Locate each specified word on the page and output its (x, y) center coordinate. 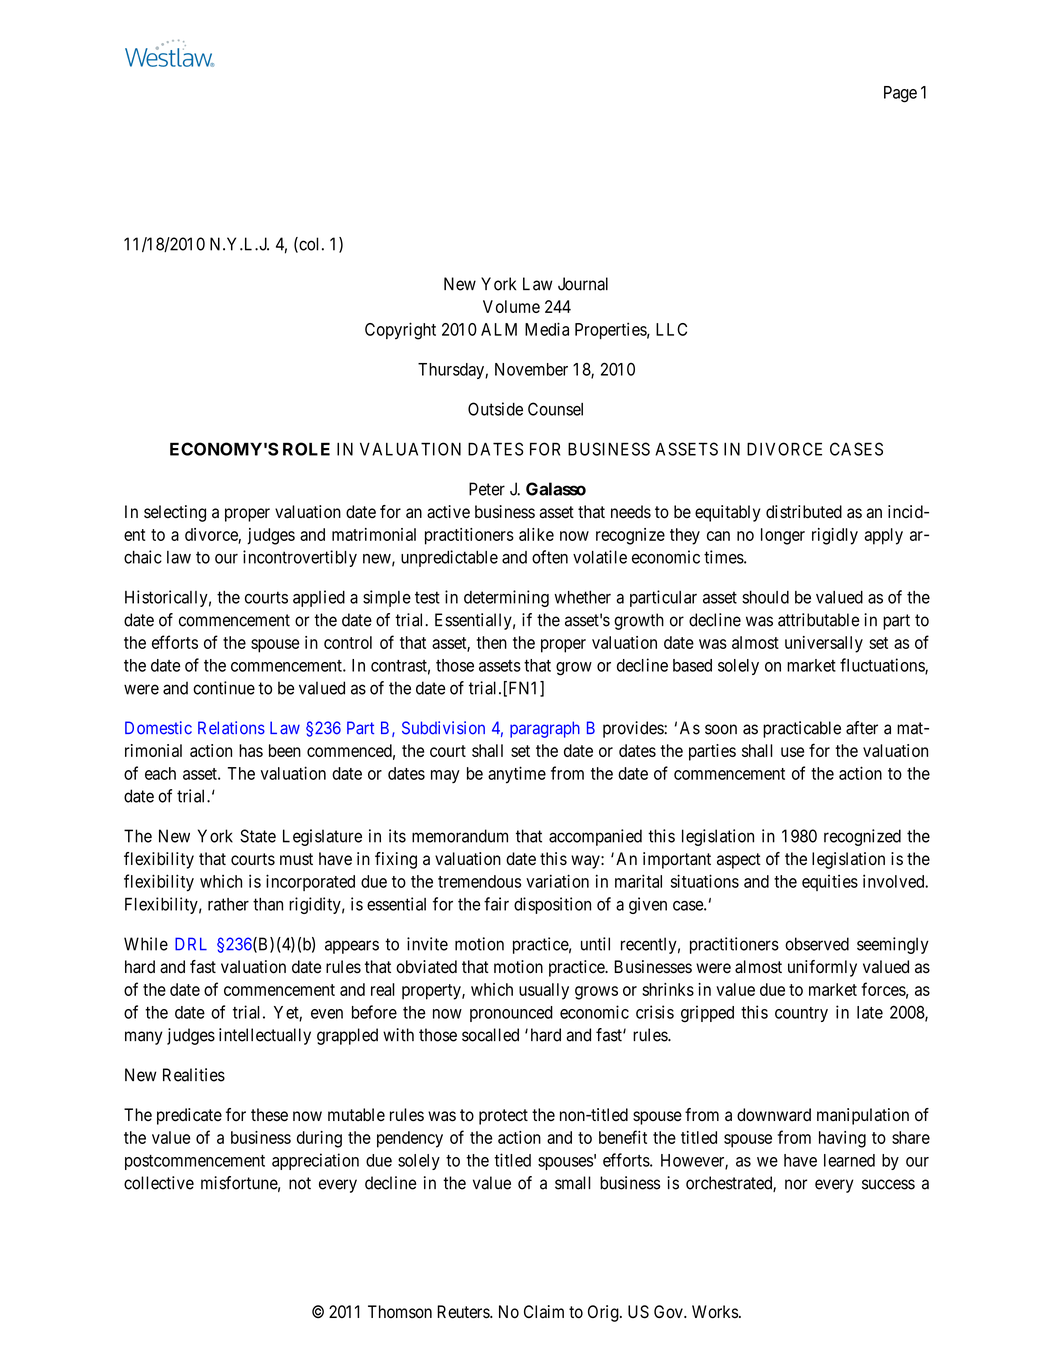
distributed (804, 512)
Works (715, 1312)
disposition (552, 905)
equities (830, 883)
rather (228, 904)
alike (536, 534)
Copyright (400, 331)
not (300, 1183)
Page (900, 94)
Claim (544, 1312)
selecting (175, 513)
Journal (583, 284)
